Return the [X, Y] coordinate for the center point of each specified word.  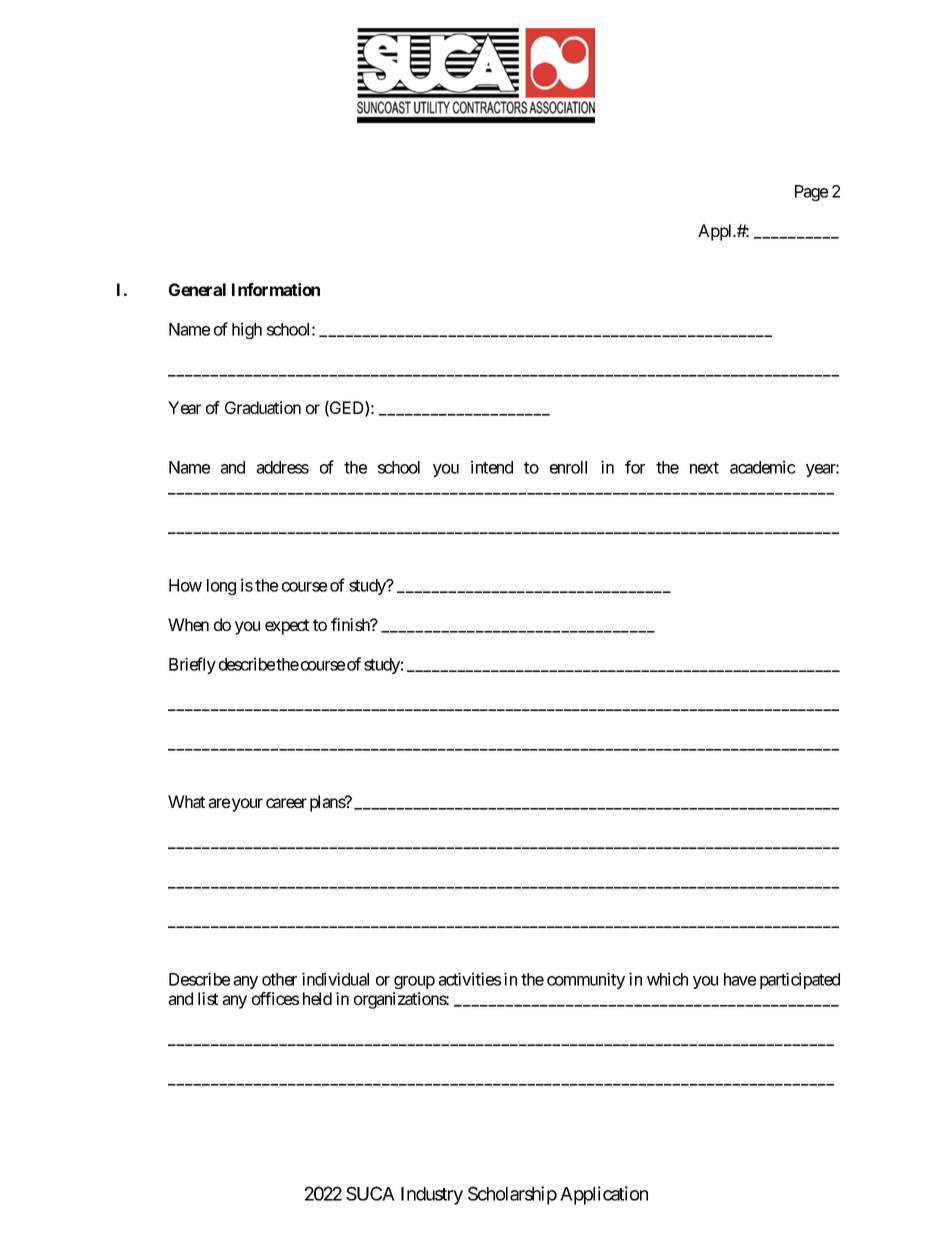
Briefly [192, 665]
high [247, 330]
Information [276, 289]
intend [492, 467]
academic [763, 467]
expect [287, 627]
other [279, 979]
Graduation [263, 407]
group [414, 982]
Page [811, 193]
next [704, 468]
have [740, 979]
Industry [432, 1196]
